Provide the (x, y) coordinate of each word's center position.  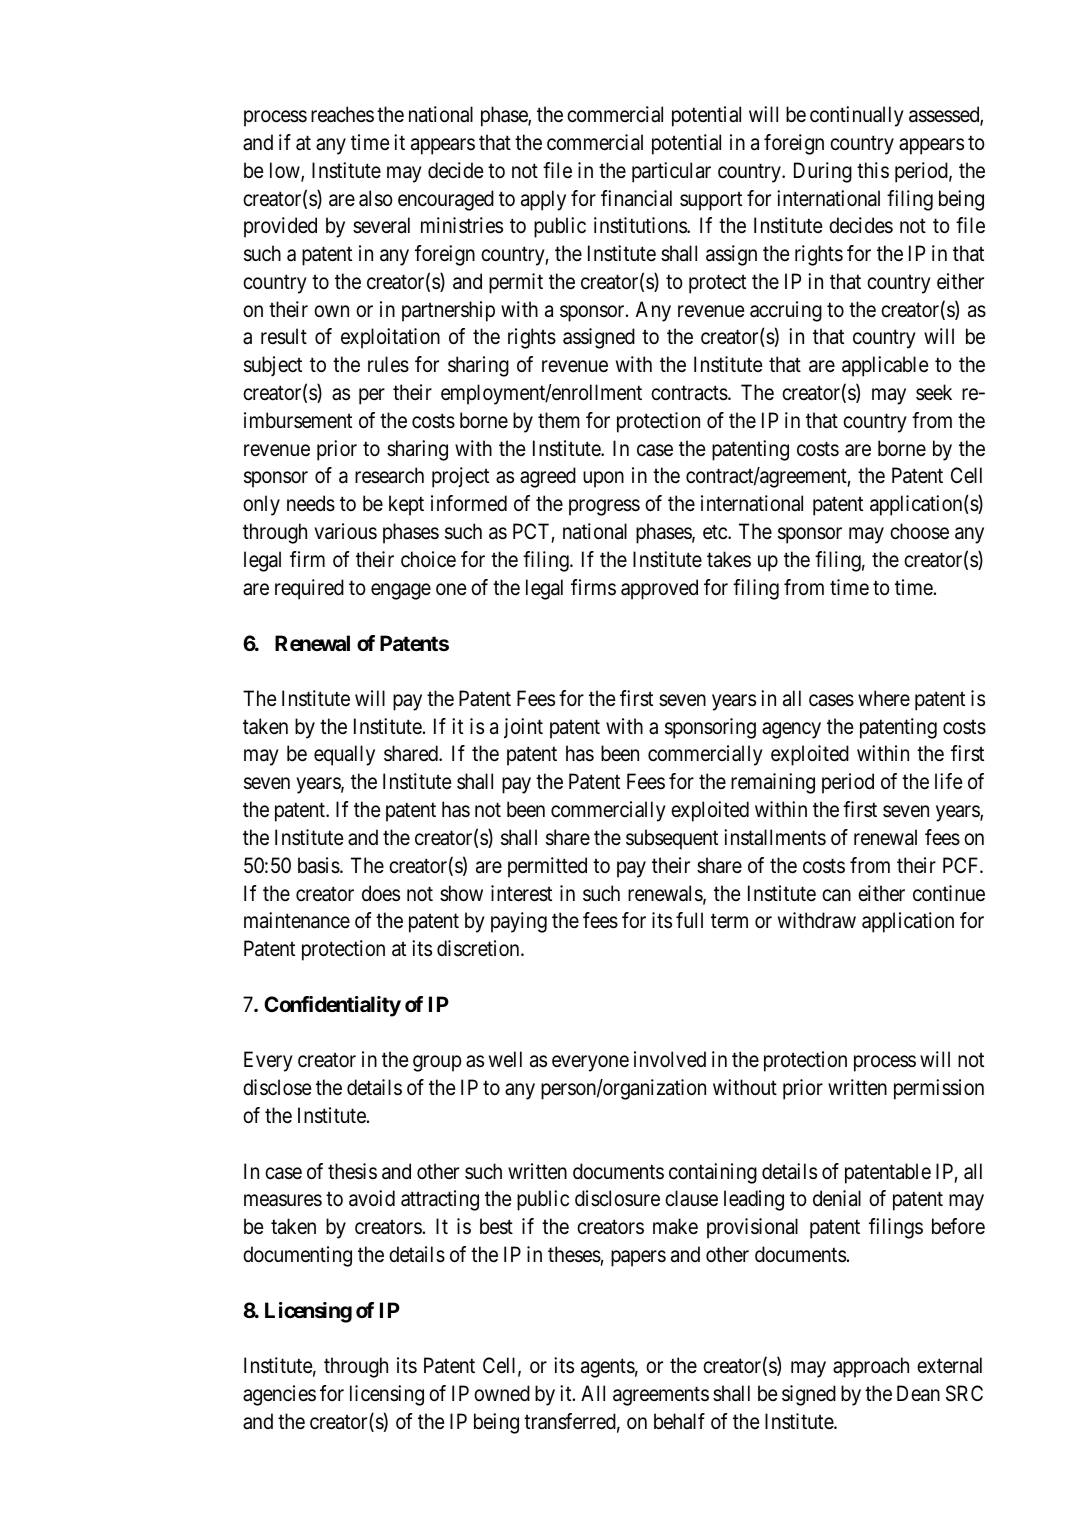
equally (344, 755)
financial (636, 198)
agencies (279, 1395)
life (949, 781)
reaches (342, 114)
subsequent (672, 839)
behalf (679, 1421)
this (873, 170)
